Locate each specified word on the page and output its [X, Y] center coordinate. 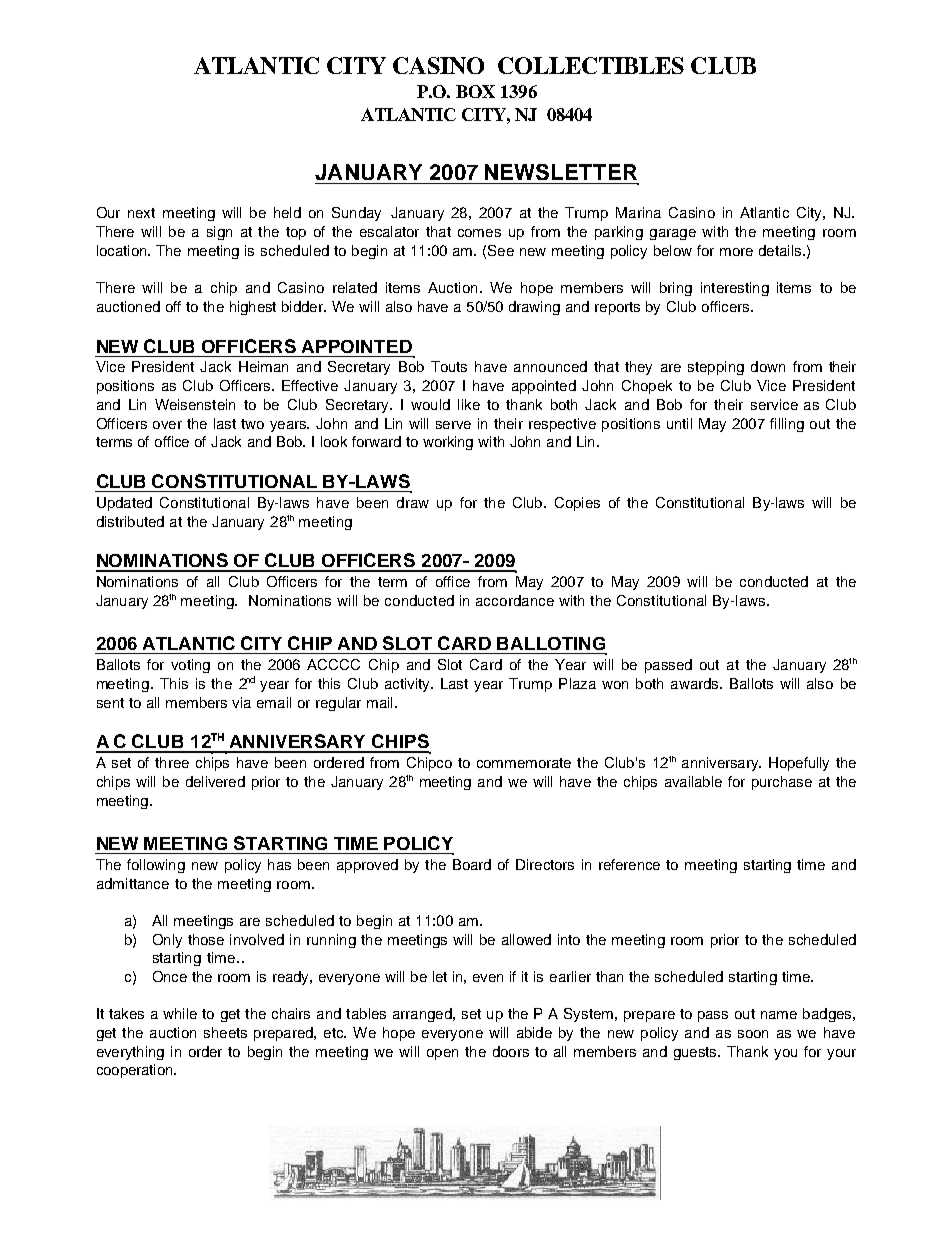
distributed [130, 521]
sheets [225, 1032]
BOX [475, 91]
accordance [515, 600]
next [141, 213]
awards [696, 683]
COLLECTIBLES [591, 65]
